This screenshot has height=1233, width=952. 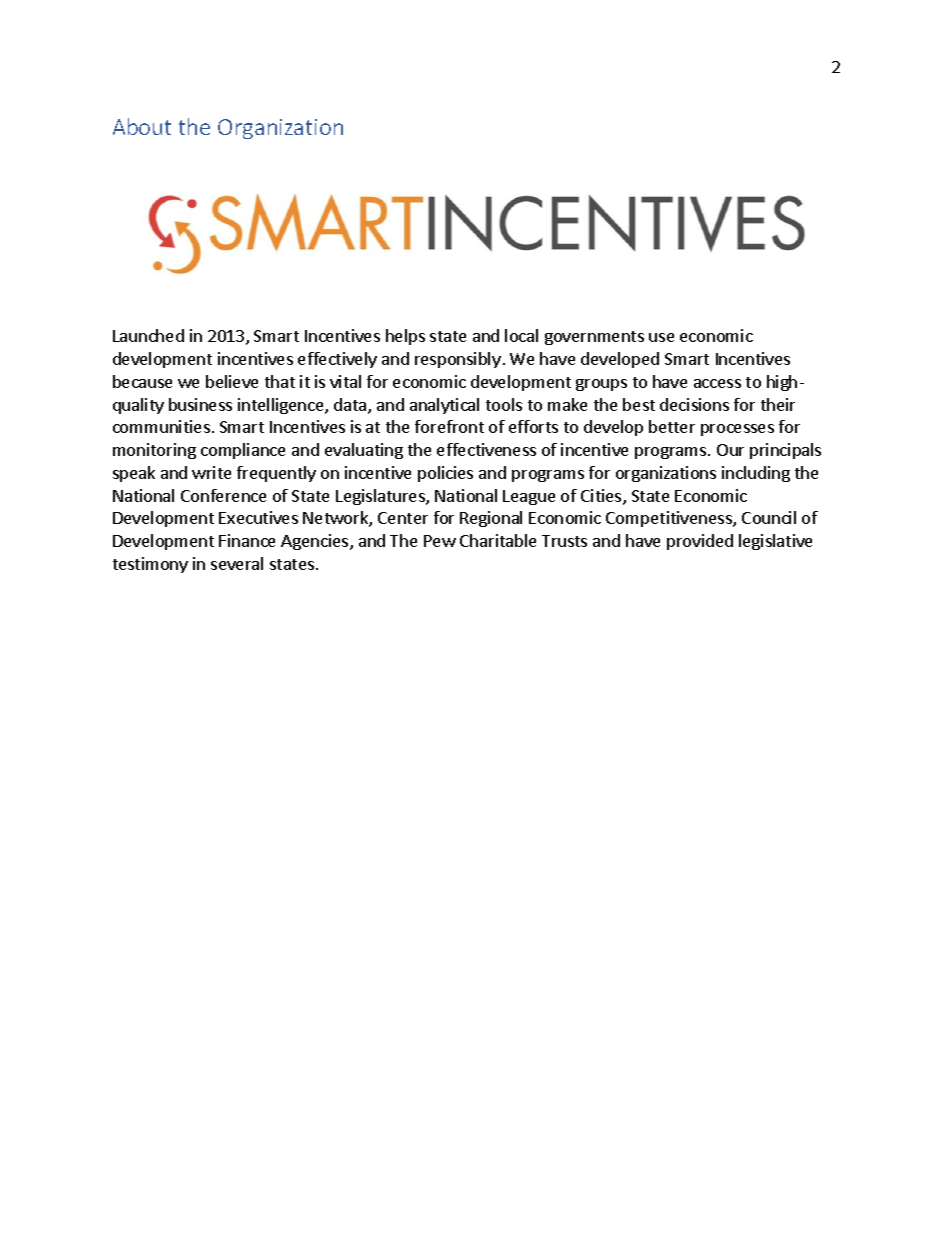 What do you see at coordinates (694, 404) in the screenshot?
I see `decisions` at bounding box center [694, 404].
